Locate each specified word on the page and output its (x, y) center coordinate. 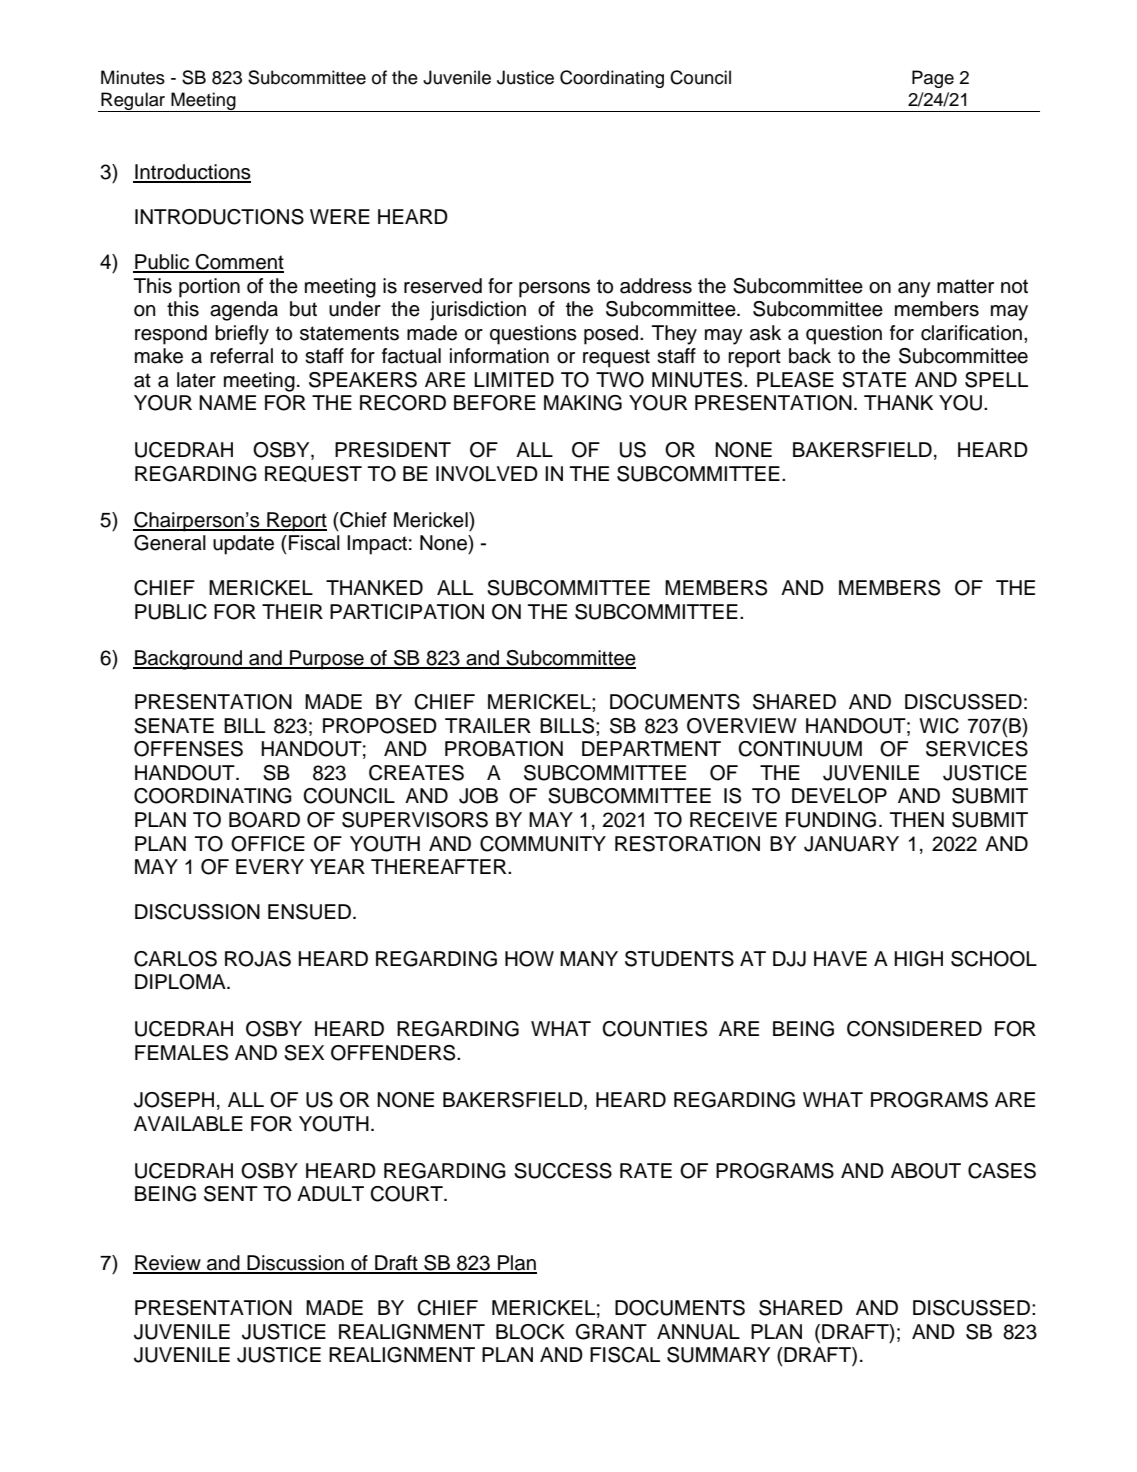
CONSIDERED (914, 1029)
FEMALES (181, 1053)
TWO (620, 380)
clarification (971, 333)
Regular (133, 102)
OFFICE (268, 844)
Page (933, 79)
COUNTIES (654, 1029)
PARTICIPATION (407, 612)
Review (168, 1264)
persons (554, 290)
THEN (917, 819)
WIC (939, 726)
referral (241, 356)
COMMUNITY (543, 844)
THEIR (292, 611)
